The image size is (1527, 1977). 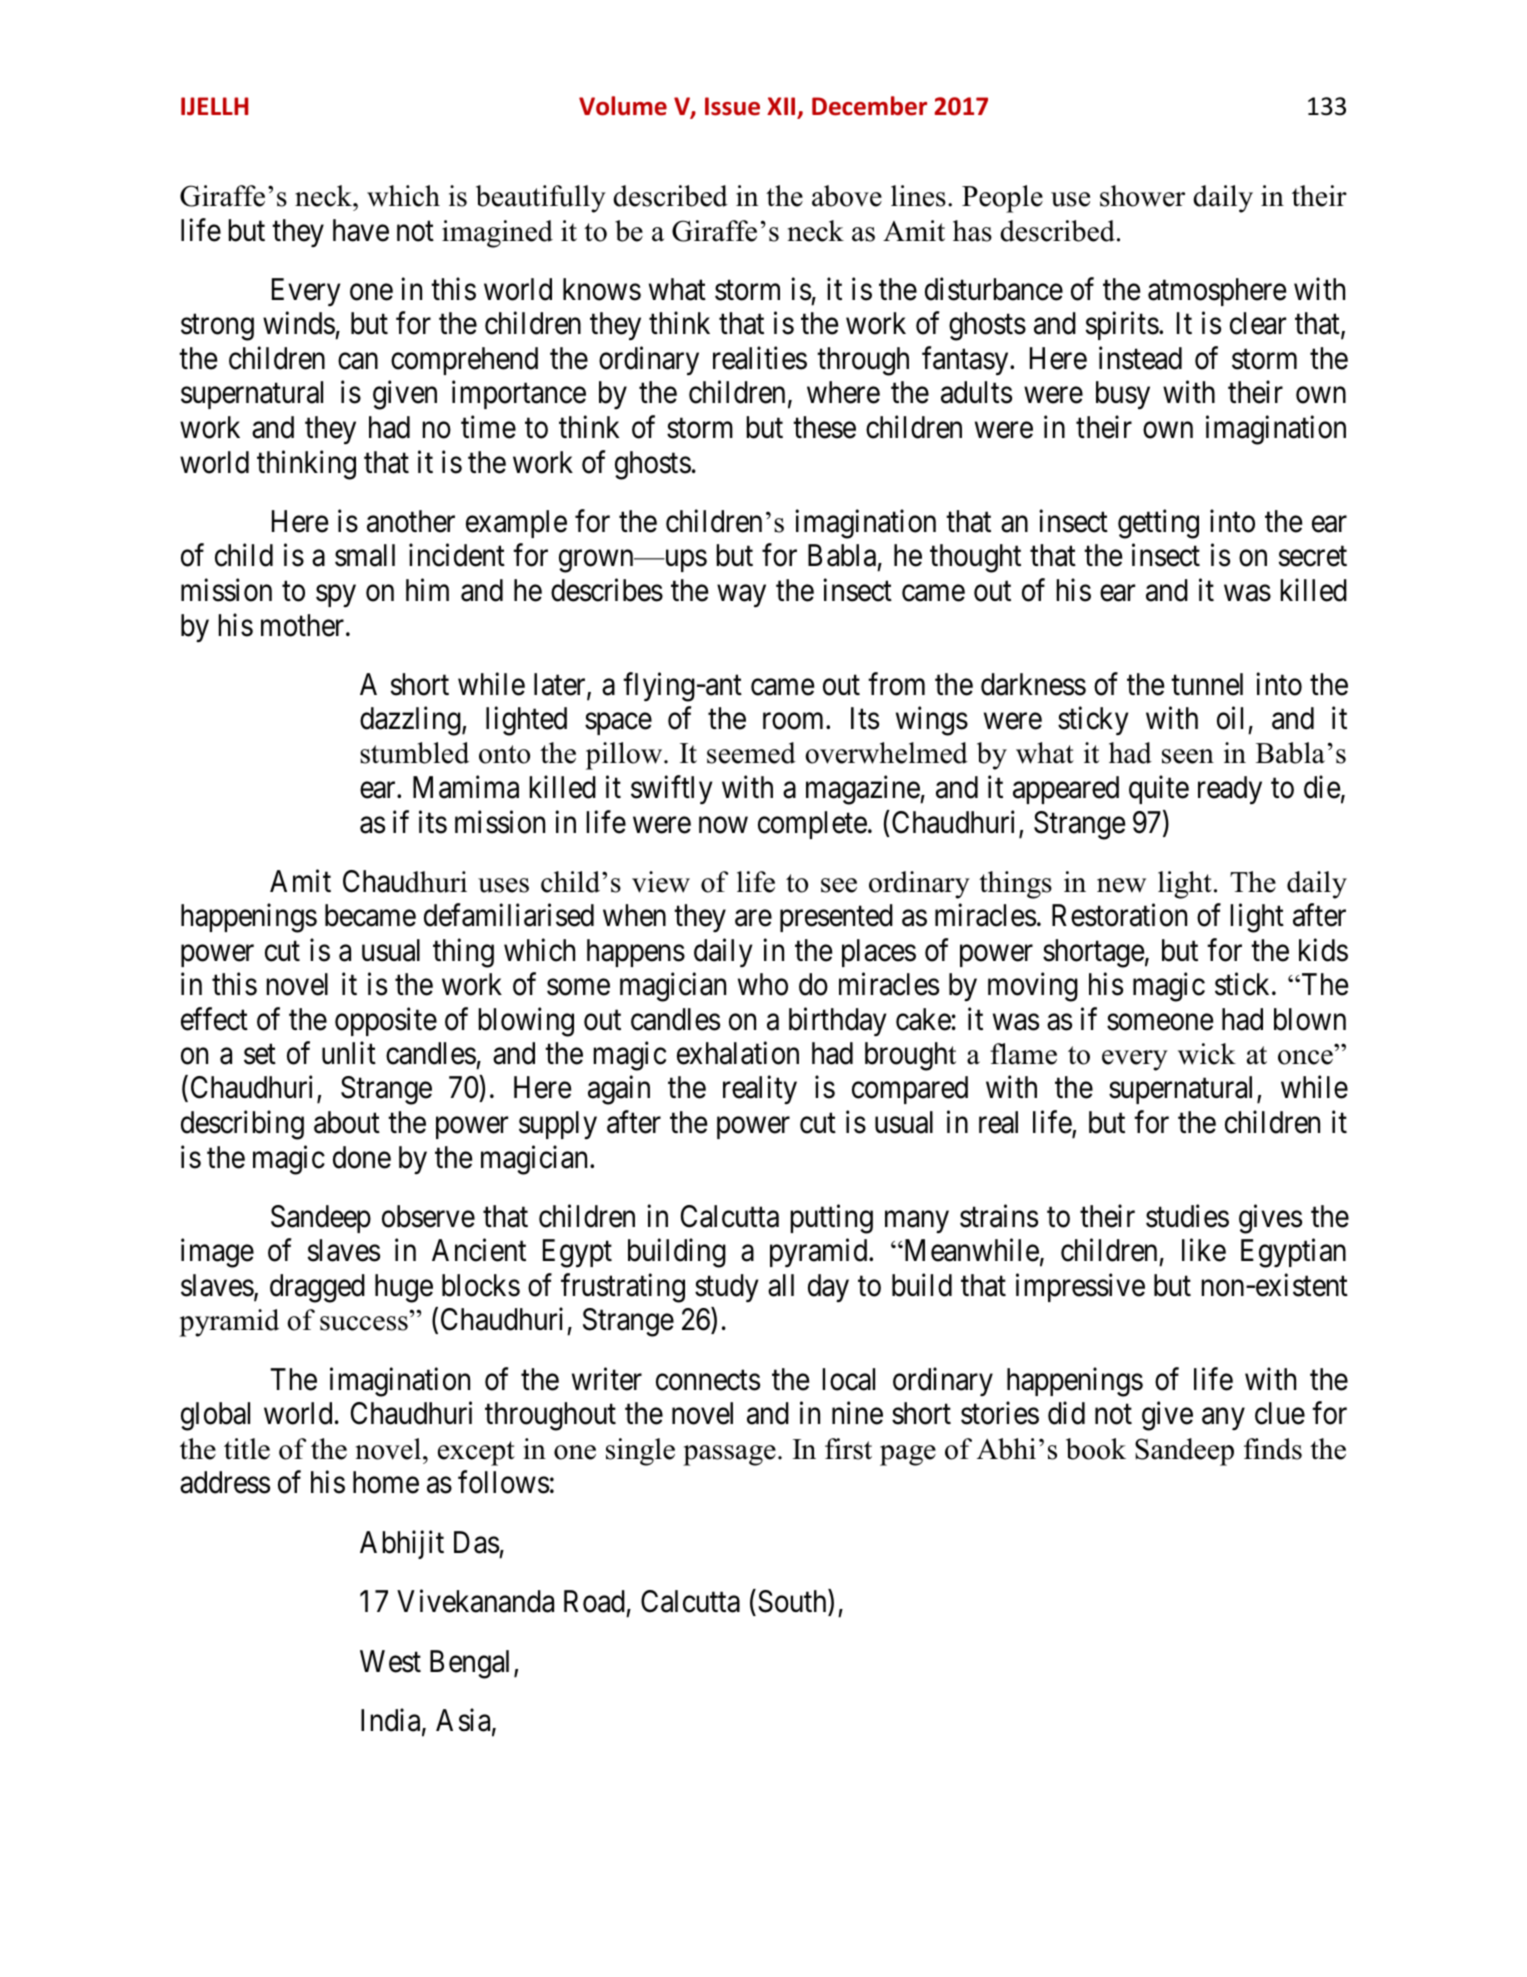 I want to click on getting, so click(x=1158, y=524).
